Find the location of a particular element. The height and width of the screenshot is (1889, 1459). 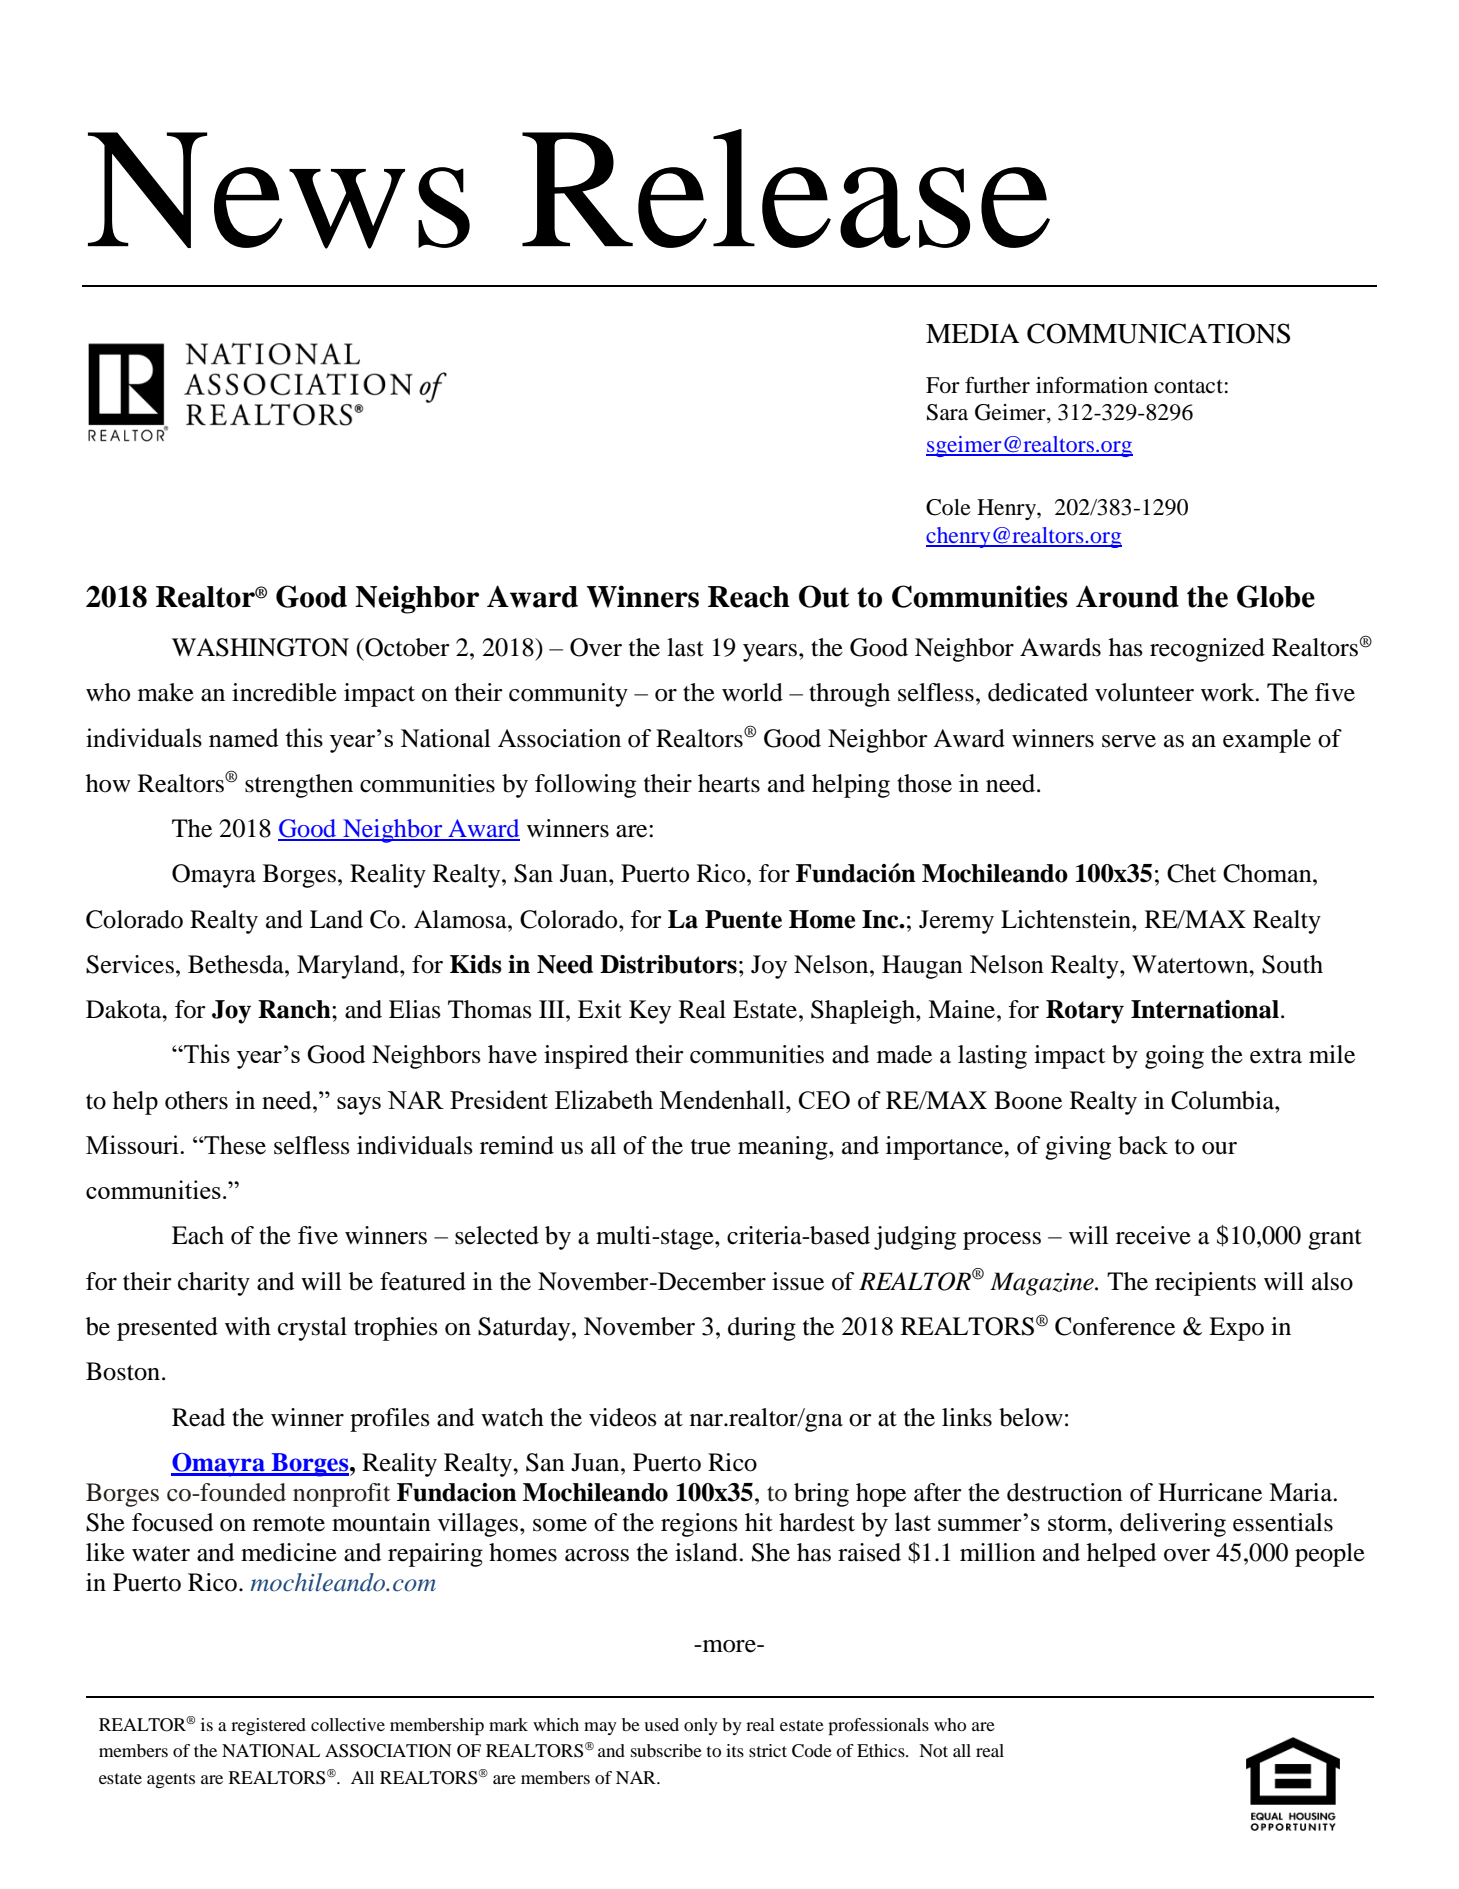

registered is located at coordinates (268, 1726).
